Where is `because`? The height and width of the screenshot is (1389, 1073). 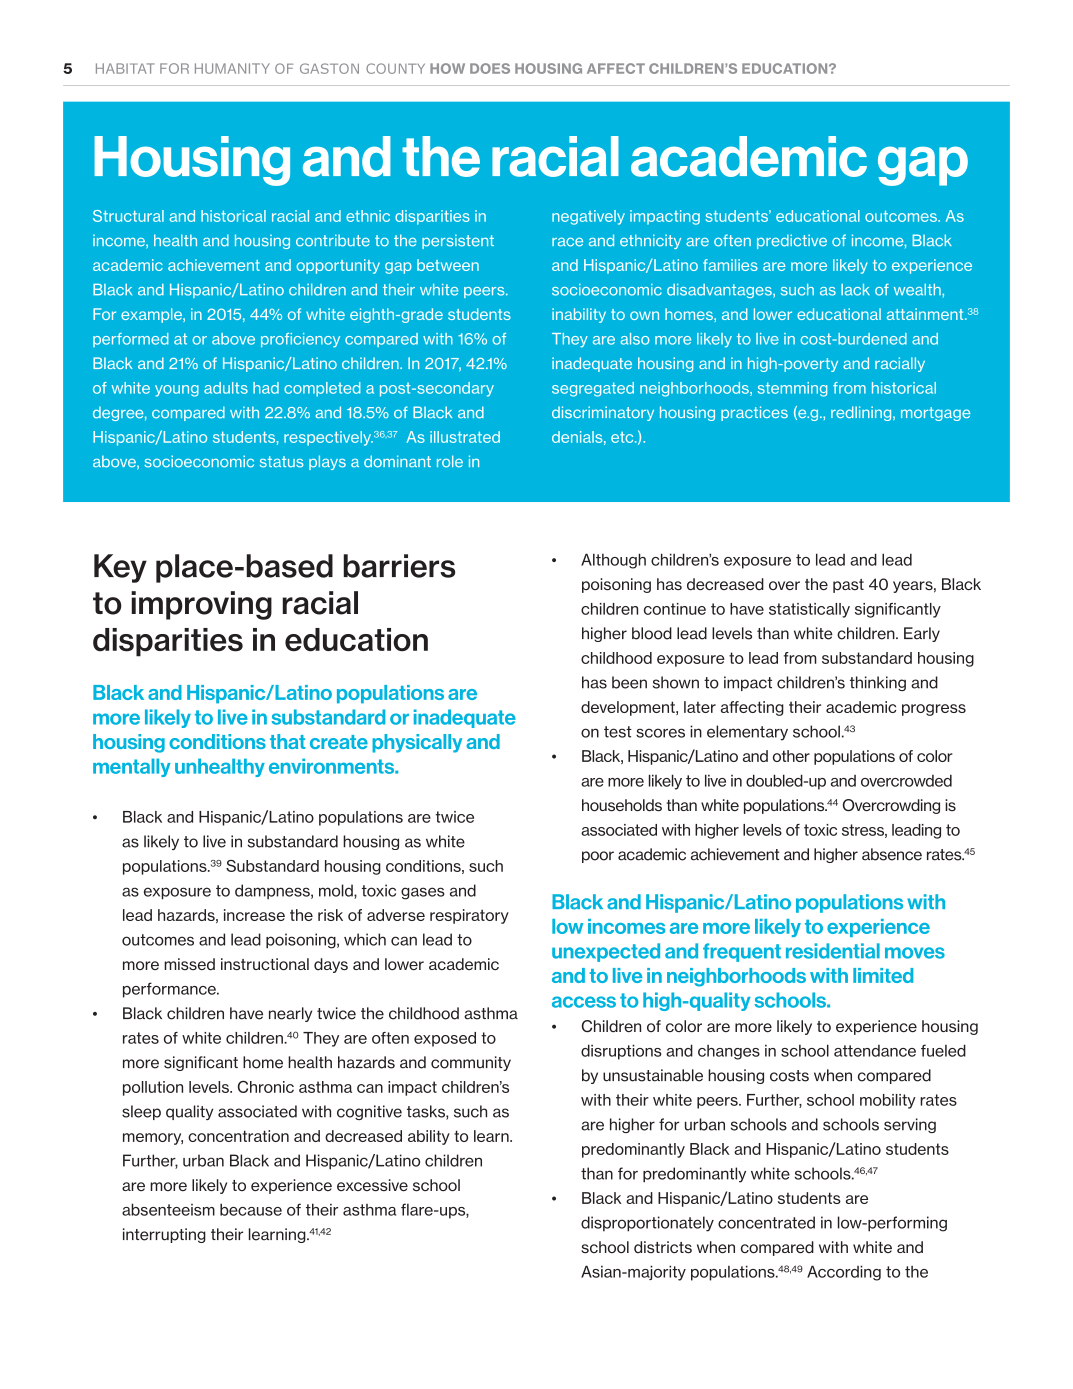 because is located at coordinates (251, 1209).
